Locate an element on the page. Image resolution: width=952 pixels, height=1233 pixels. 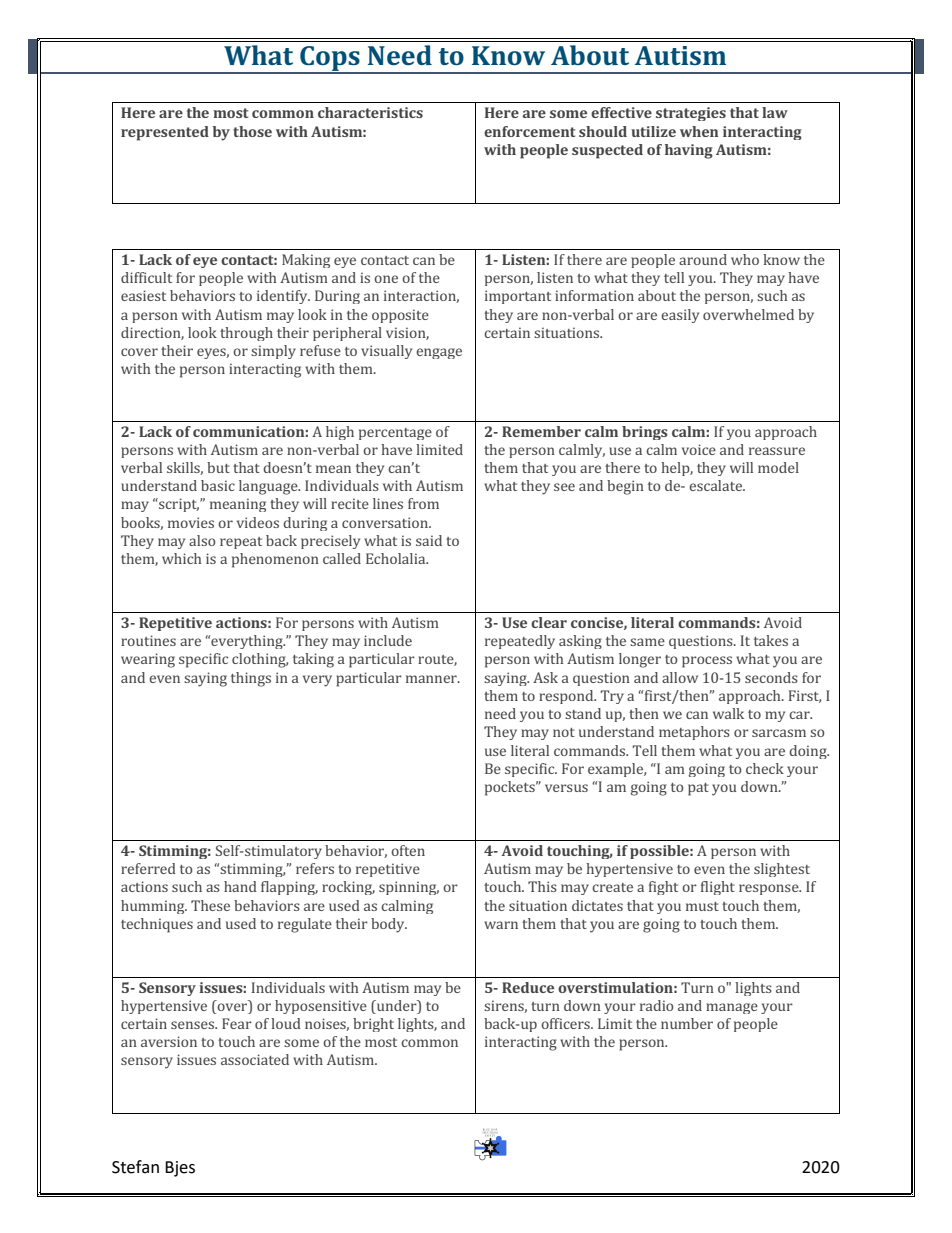
officers is located at coordinates (566, 1023).
